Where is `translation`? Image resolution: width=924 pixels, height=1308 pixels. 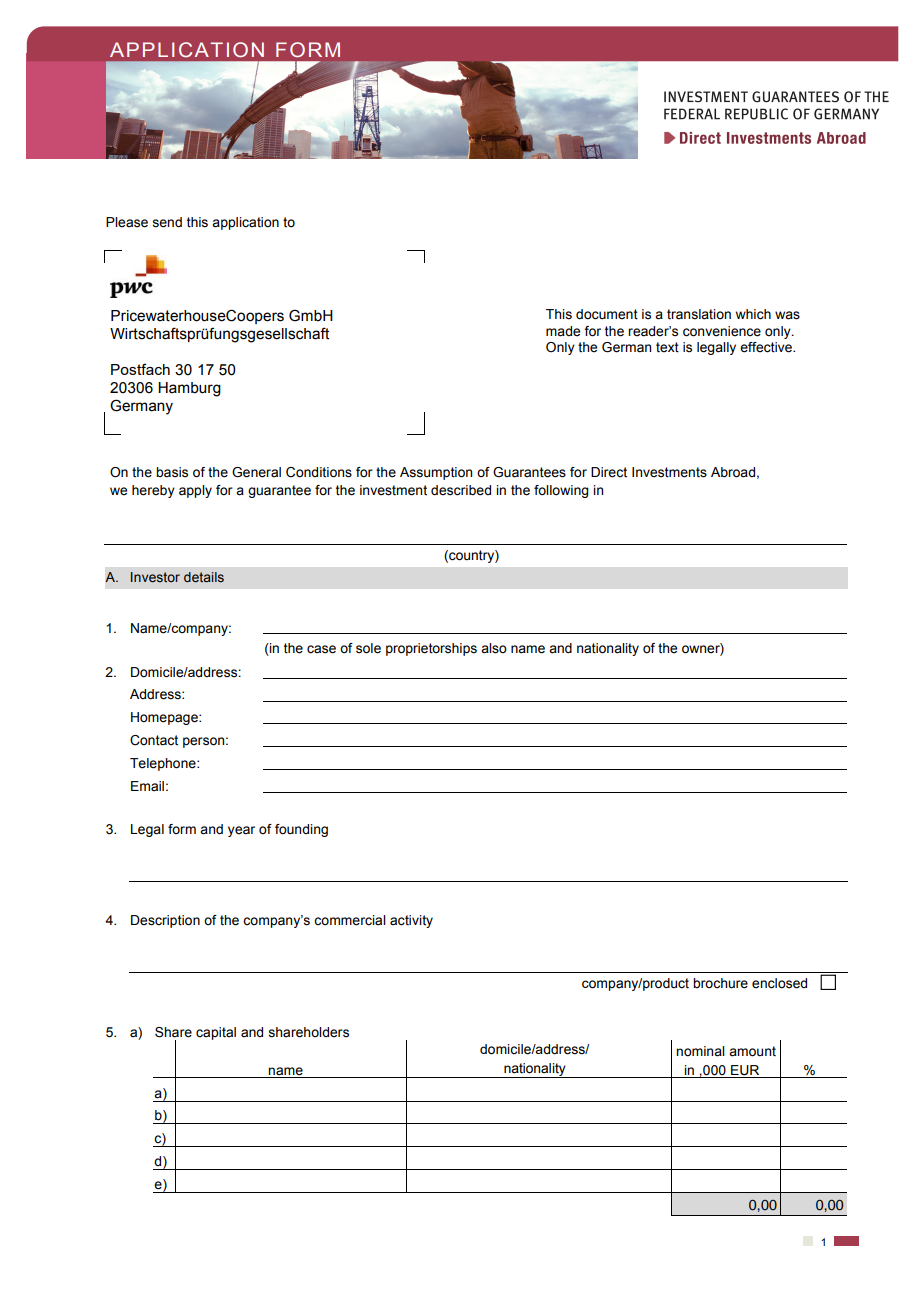
translation is located at coordinates (699, 314).
